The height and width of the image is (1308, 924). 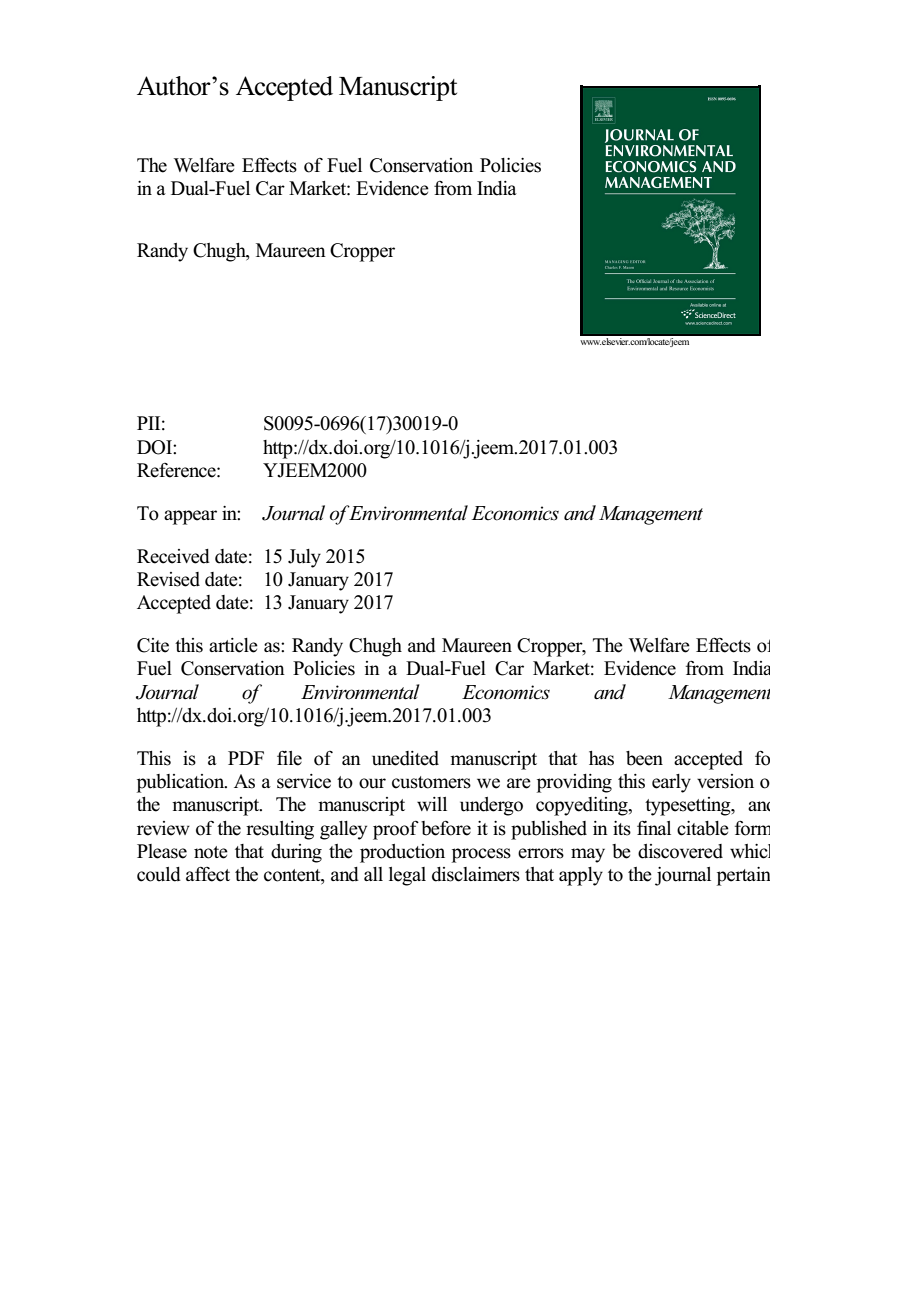 What do you see at coordinates (601, 758) in the image?
I see `has` at bounding box center [601, 758].
